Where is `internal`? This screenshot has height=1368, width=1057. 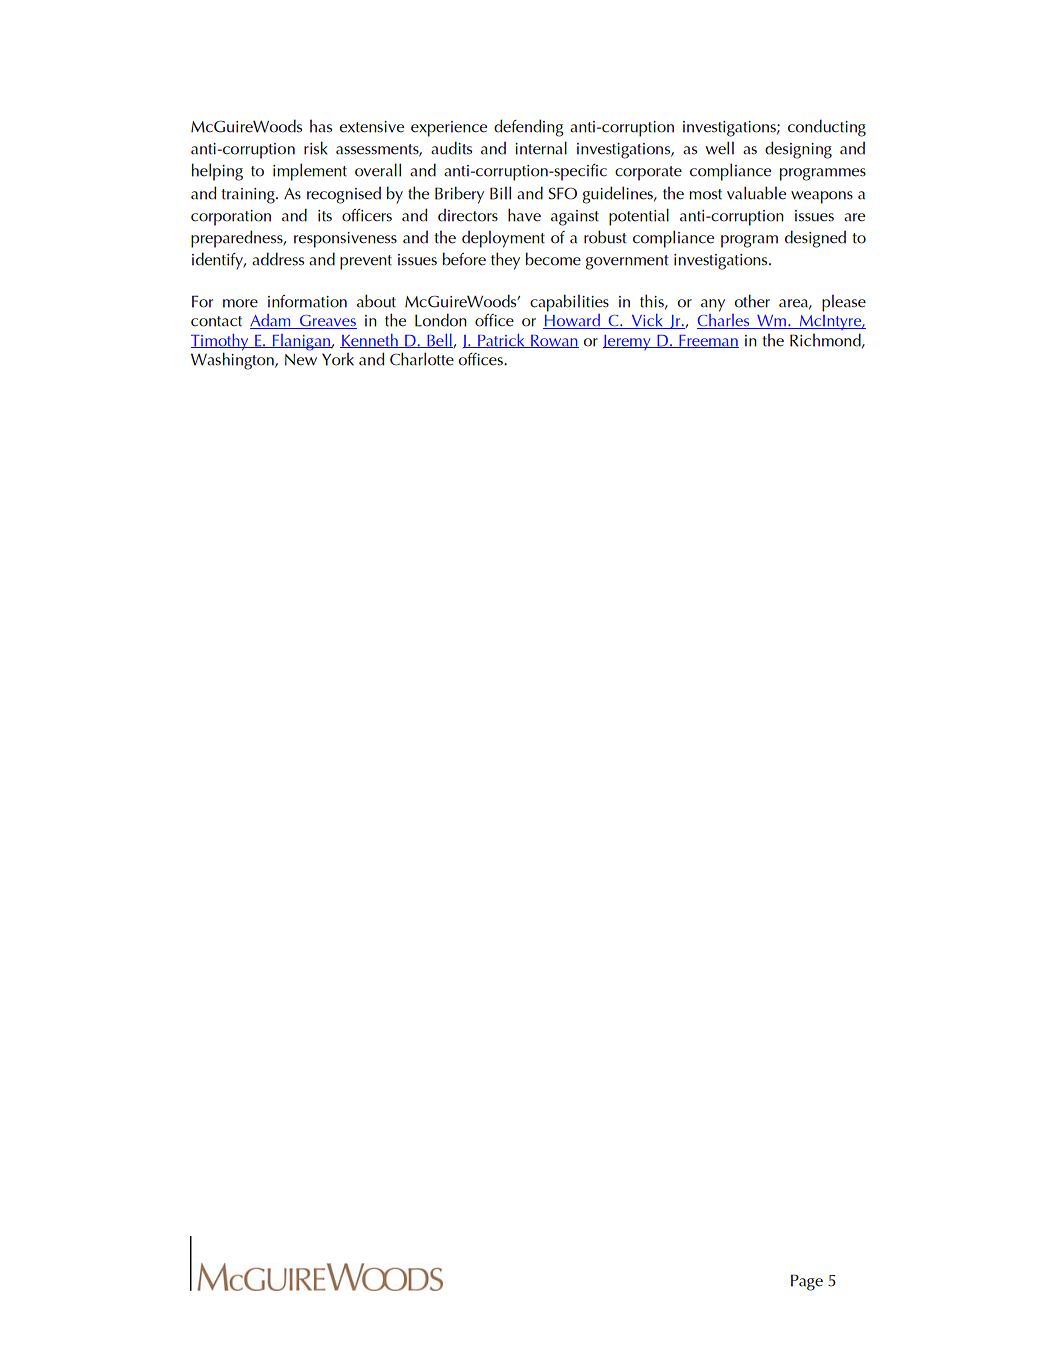
internal is located at coordinates (541, 148).
